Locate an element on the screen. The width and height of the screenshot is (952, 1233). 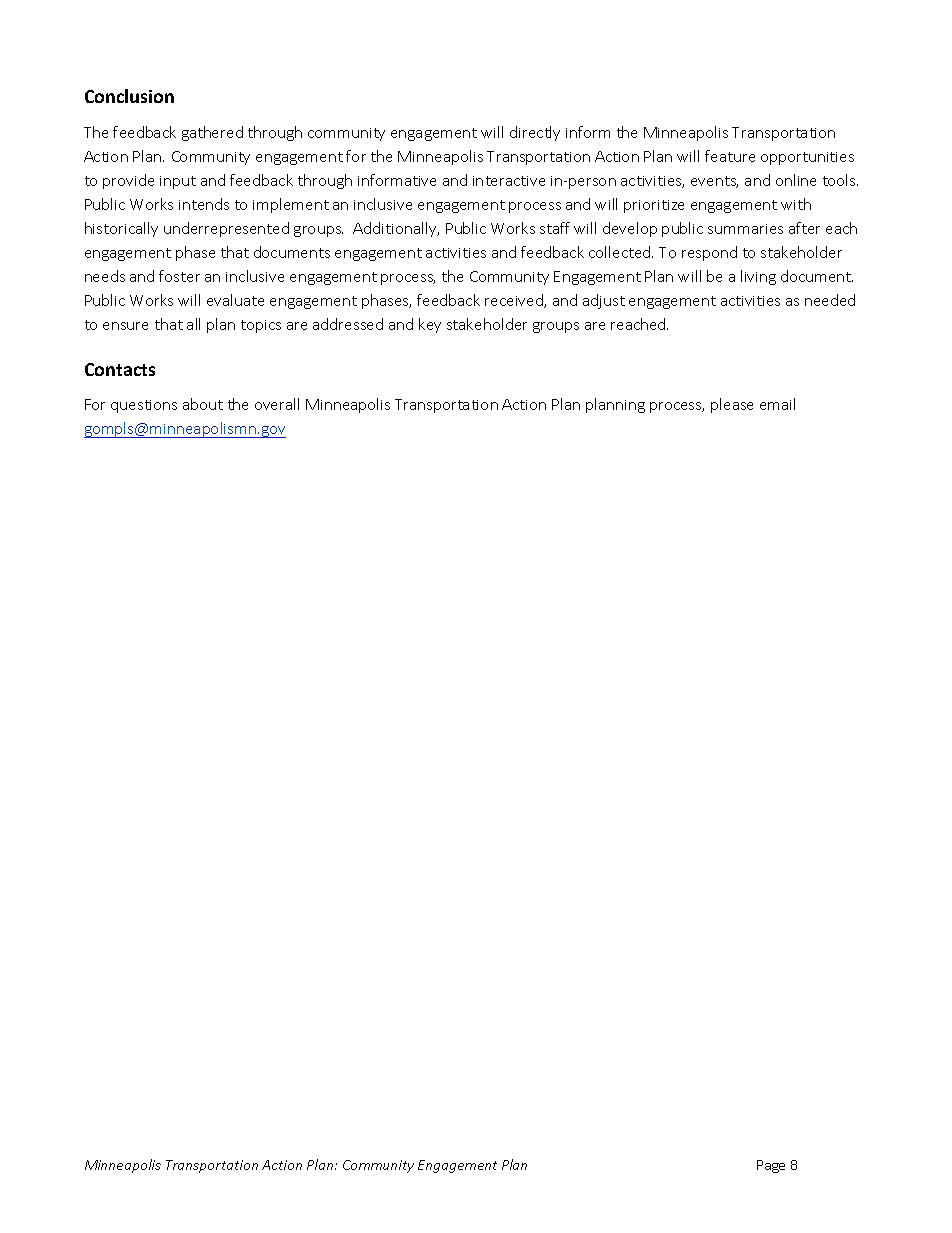
please is located at coordinates (732, 405).
